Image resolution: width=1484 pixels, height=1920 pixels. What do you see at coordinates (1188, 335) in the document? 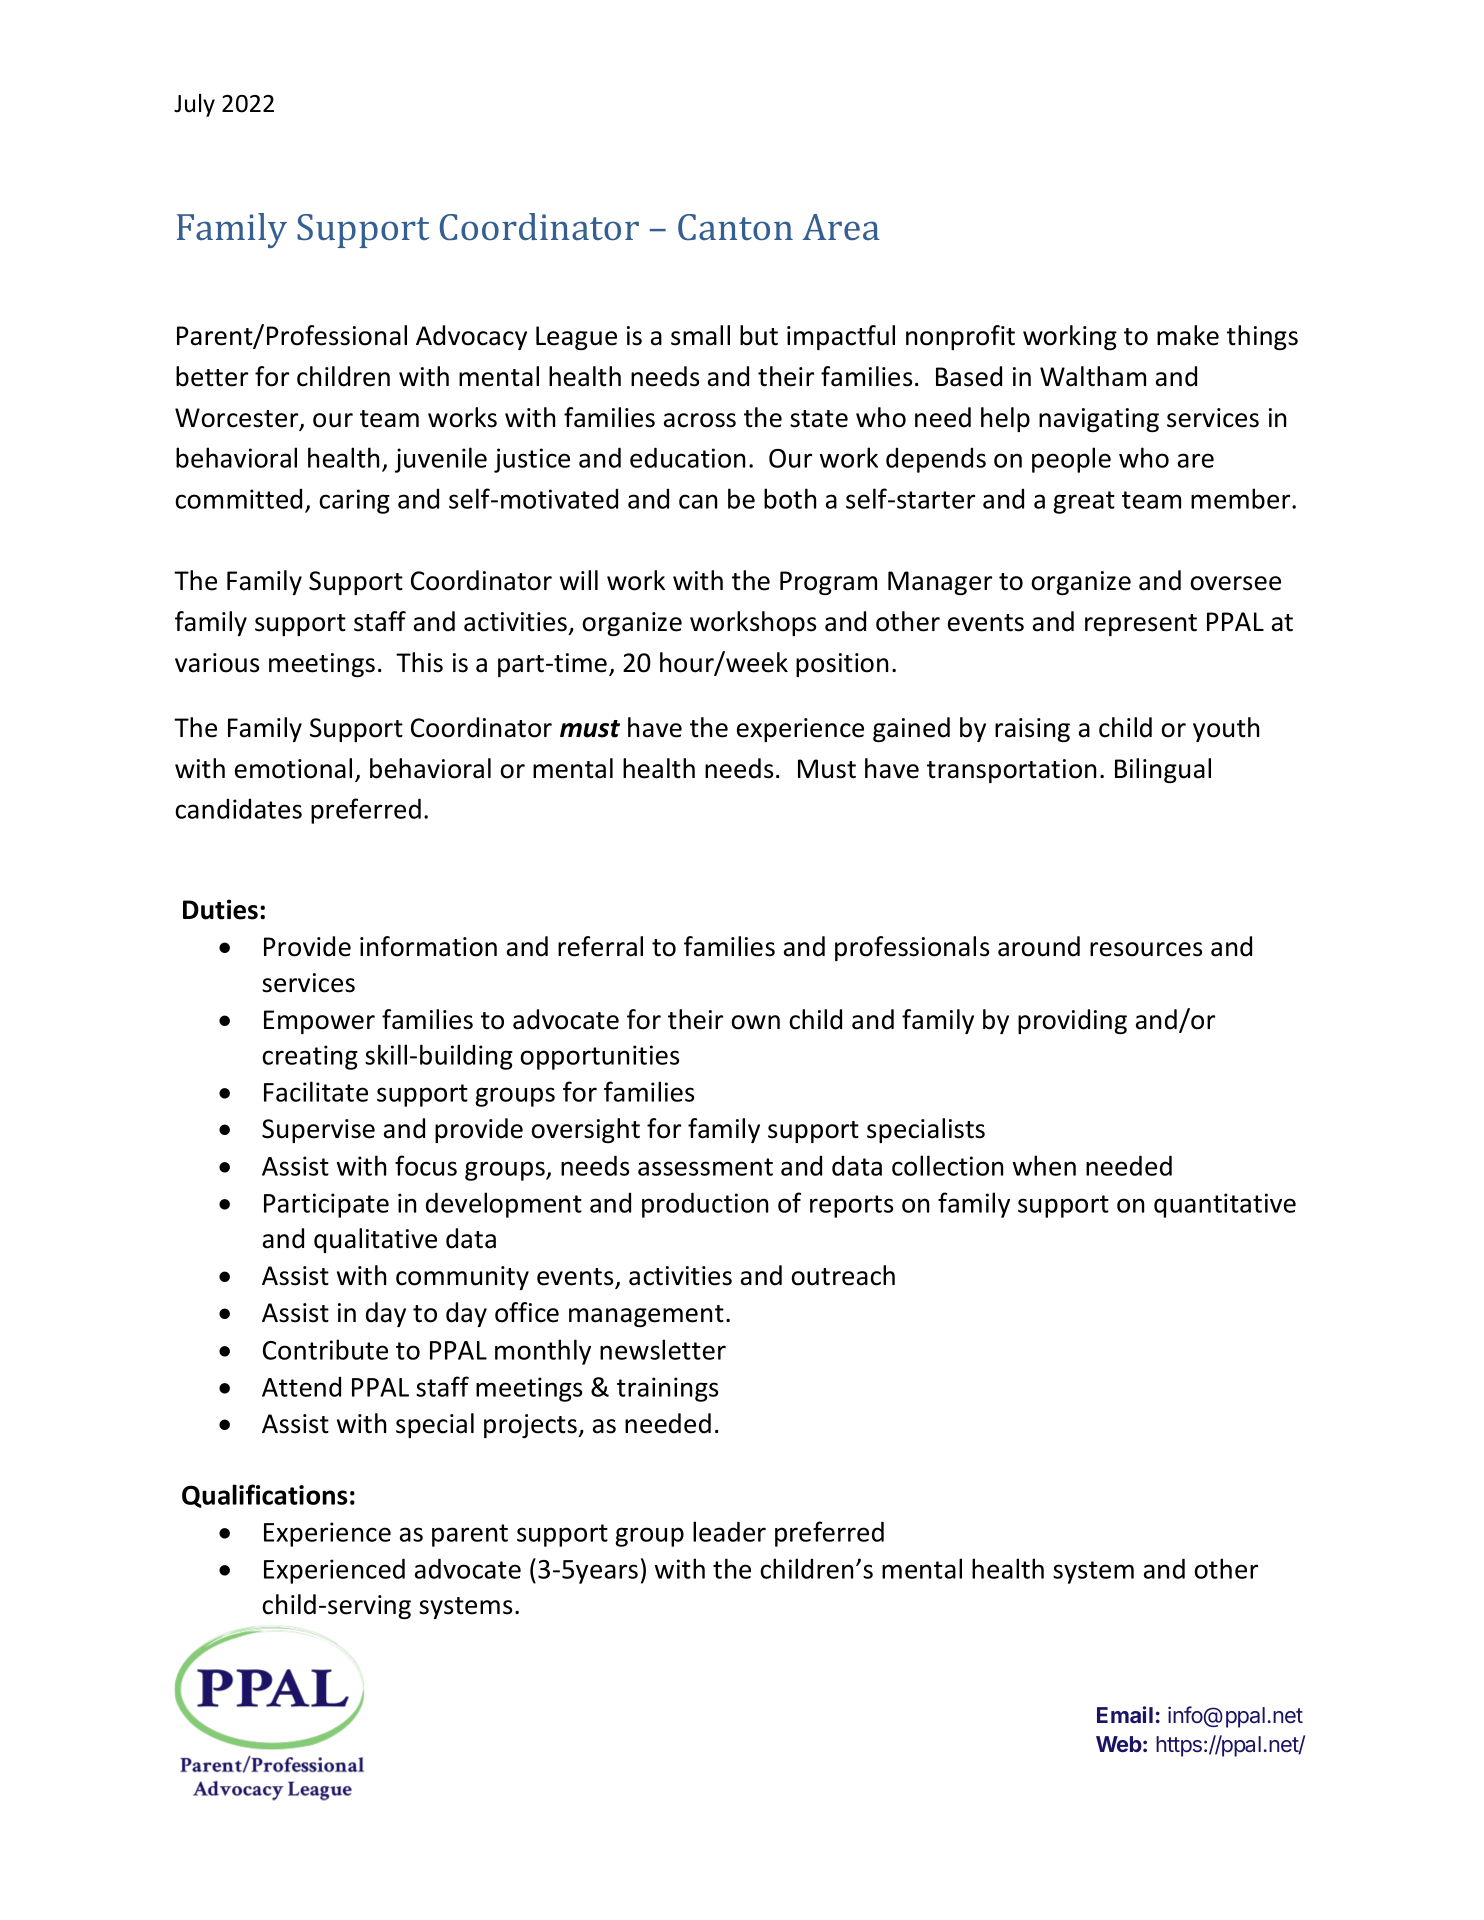
I see `make` at bounding box center [1188, 335].
